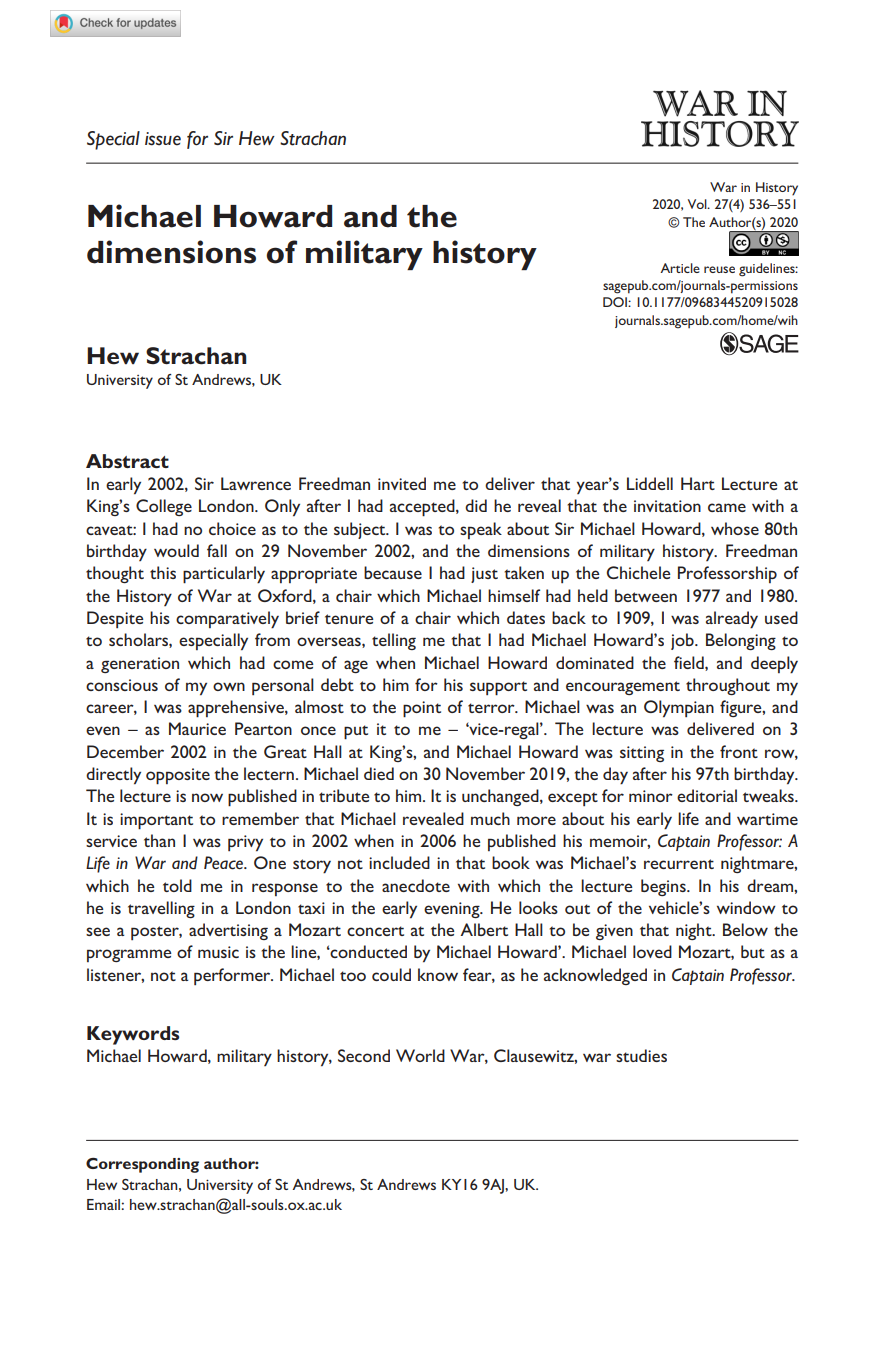  I want to click on job, so click(683, 641).
